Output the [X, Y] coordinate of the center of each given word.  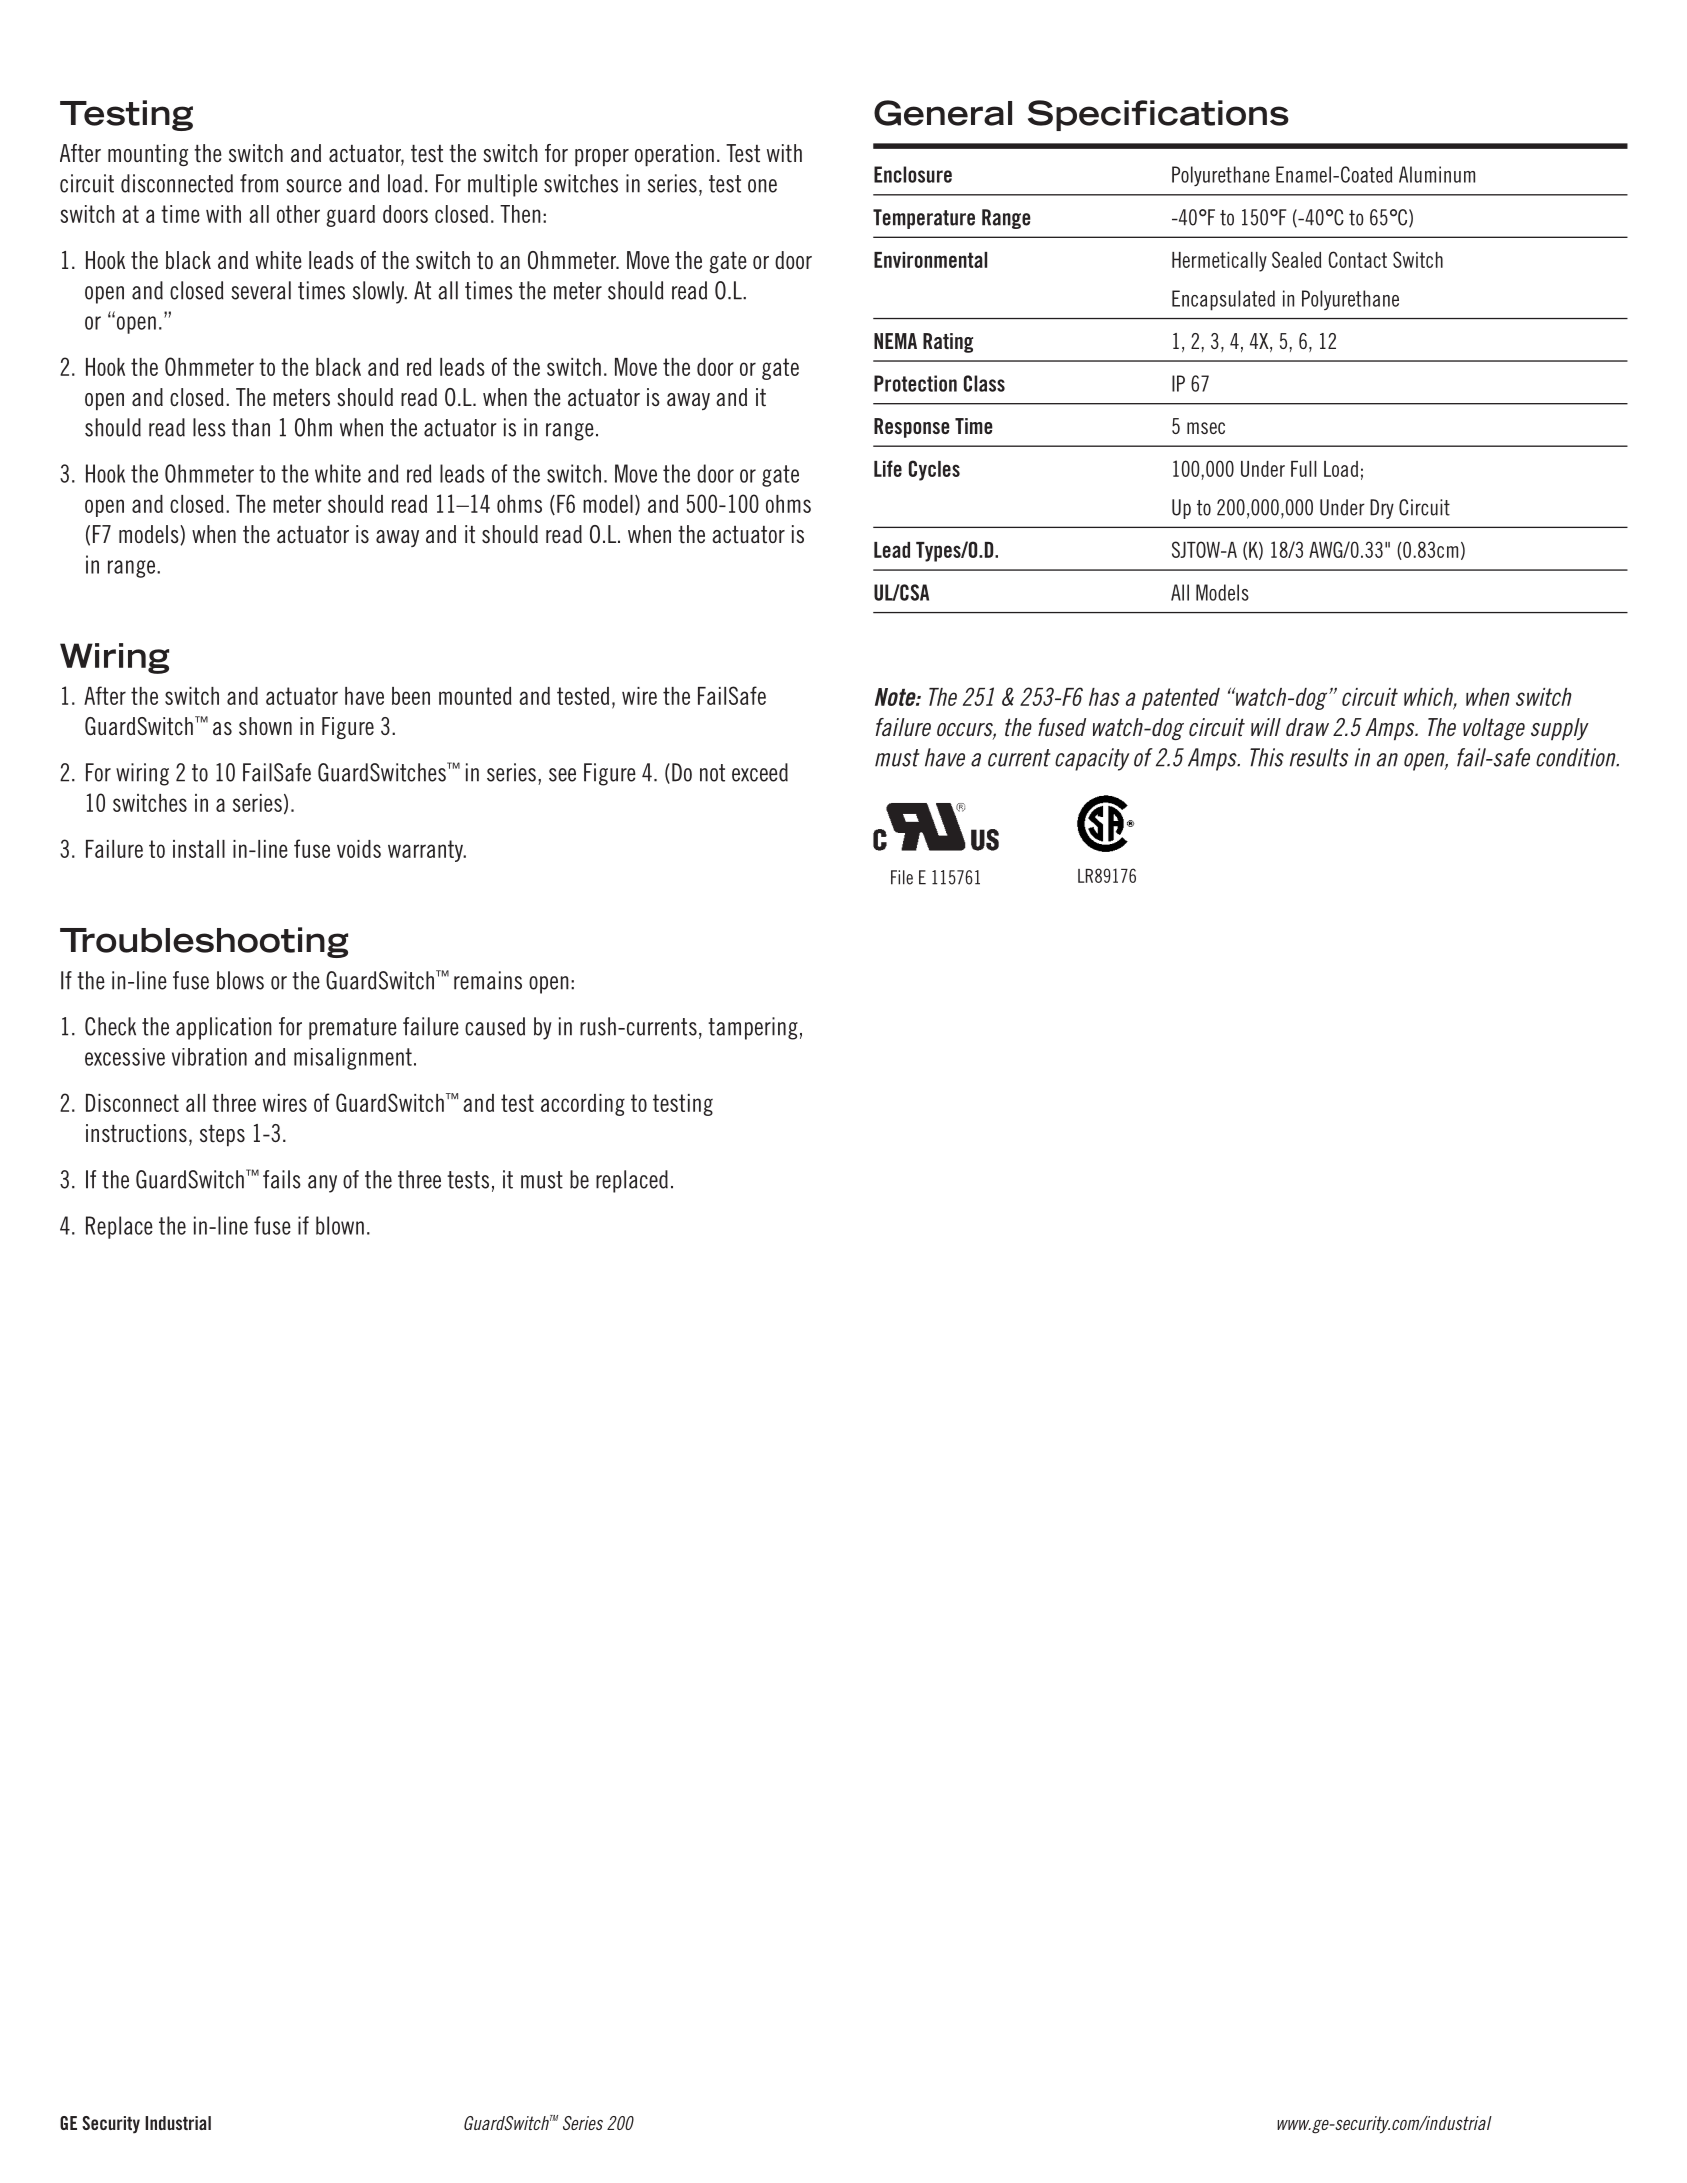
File [902, 877]
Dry [1382, 509]
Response [912, 428]
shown [265, 726]
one [762, 186]
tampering [753, 1028]
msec [1206, 428]
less [209, 427]
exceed [760, 772]
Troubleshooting [204, 942]
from [259, 183]
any [322, 1184]
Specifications [1158, 115]
